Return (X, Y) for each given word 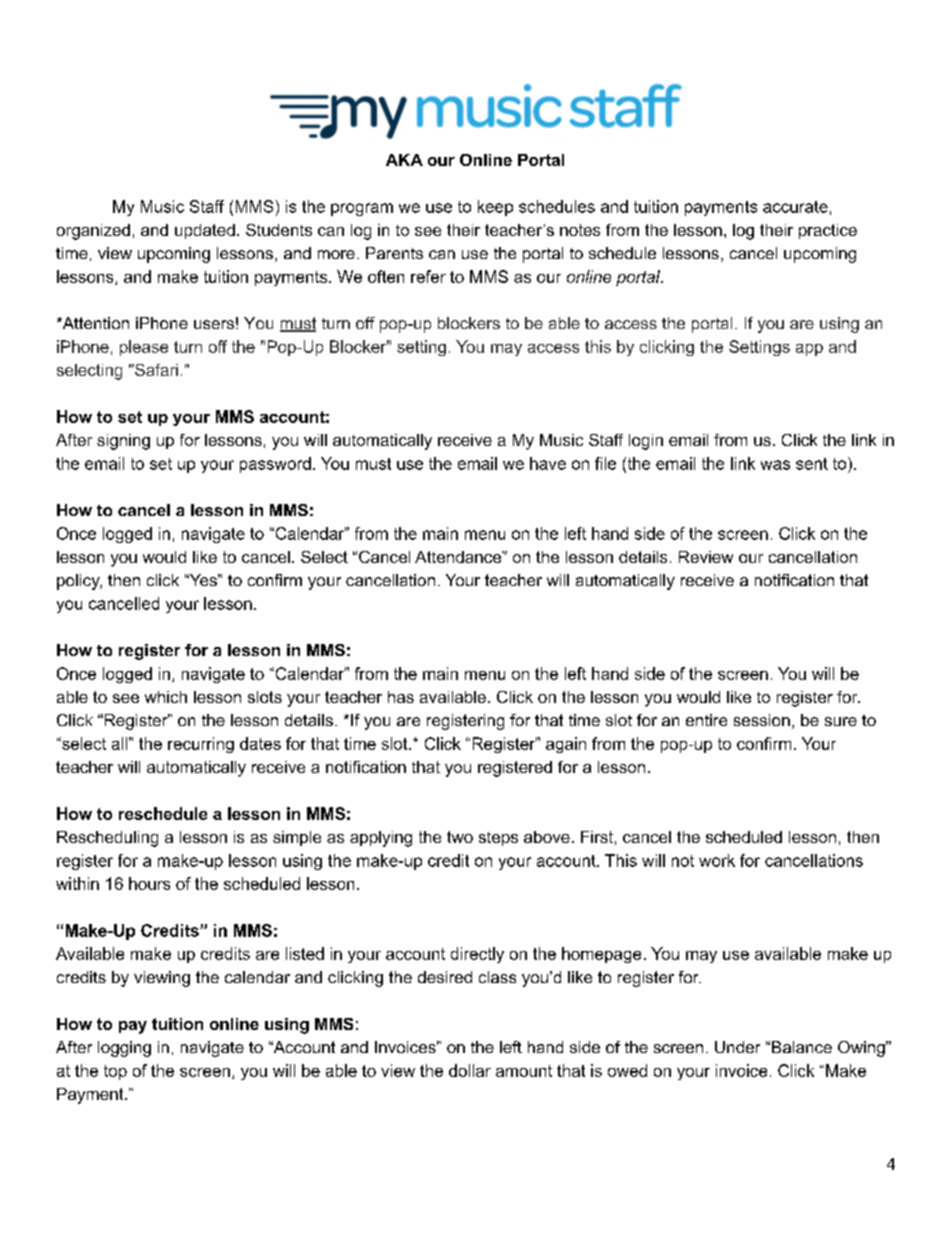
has (401, 697)
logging (124, 1049)
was (775, 465)
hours (149, 883)
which (166, 697)
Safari (155, 370)
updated (205, 231)
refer (428, 276)
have (548, 463)
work (717, 860)
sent (812, 464)
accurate (795, 207)
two (460, 837)
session (762, 720)
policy (79, 582)
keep (495, 208)
